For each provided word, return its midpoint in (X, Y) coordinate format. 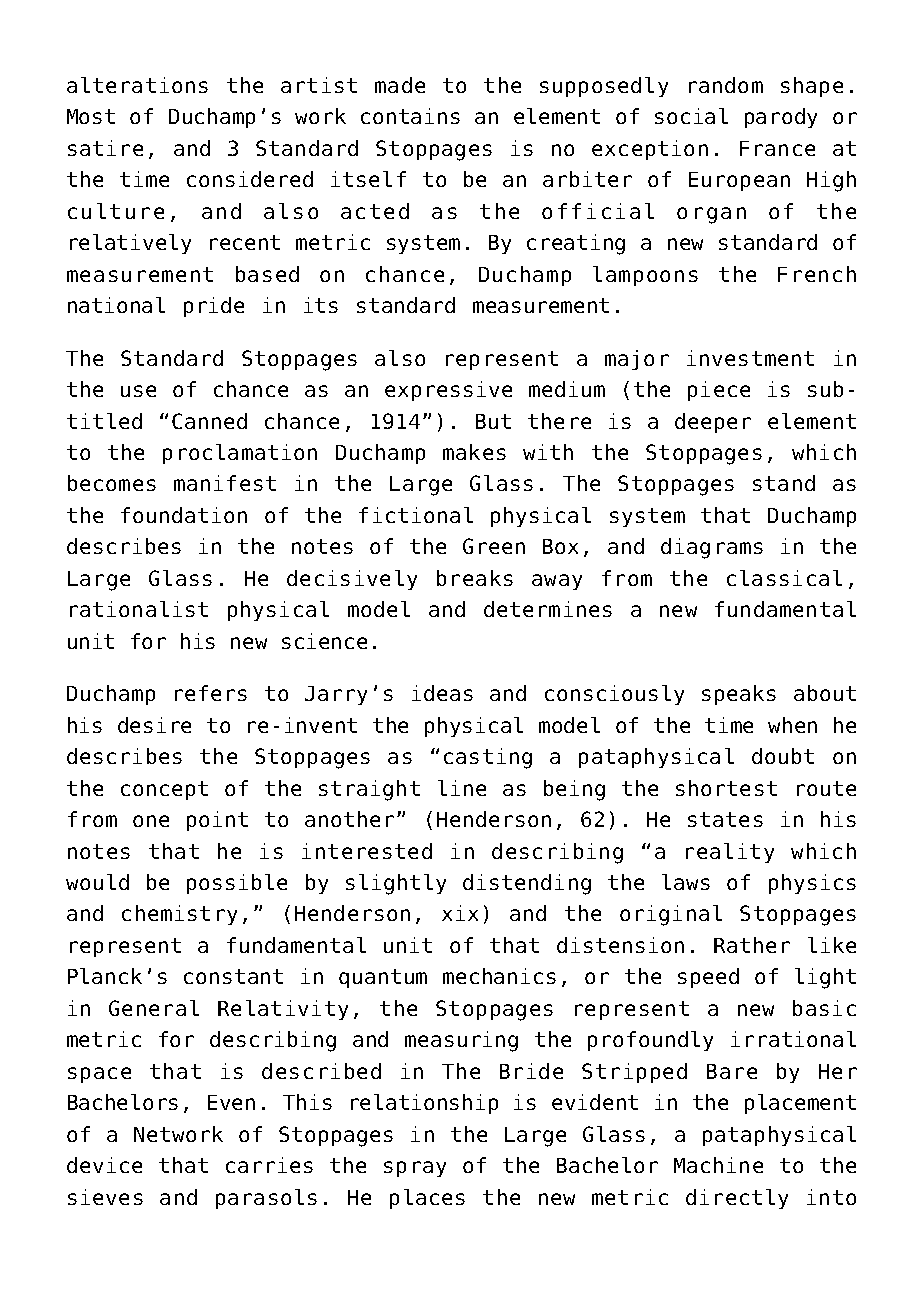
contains (410, 116)
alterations (137, 85)
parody (781, 118)
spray (415, 1169)
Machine (718, 1165)
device (104, 1165)
